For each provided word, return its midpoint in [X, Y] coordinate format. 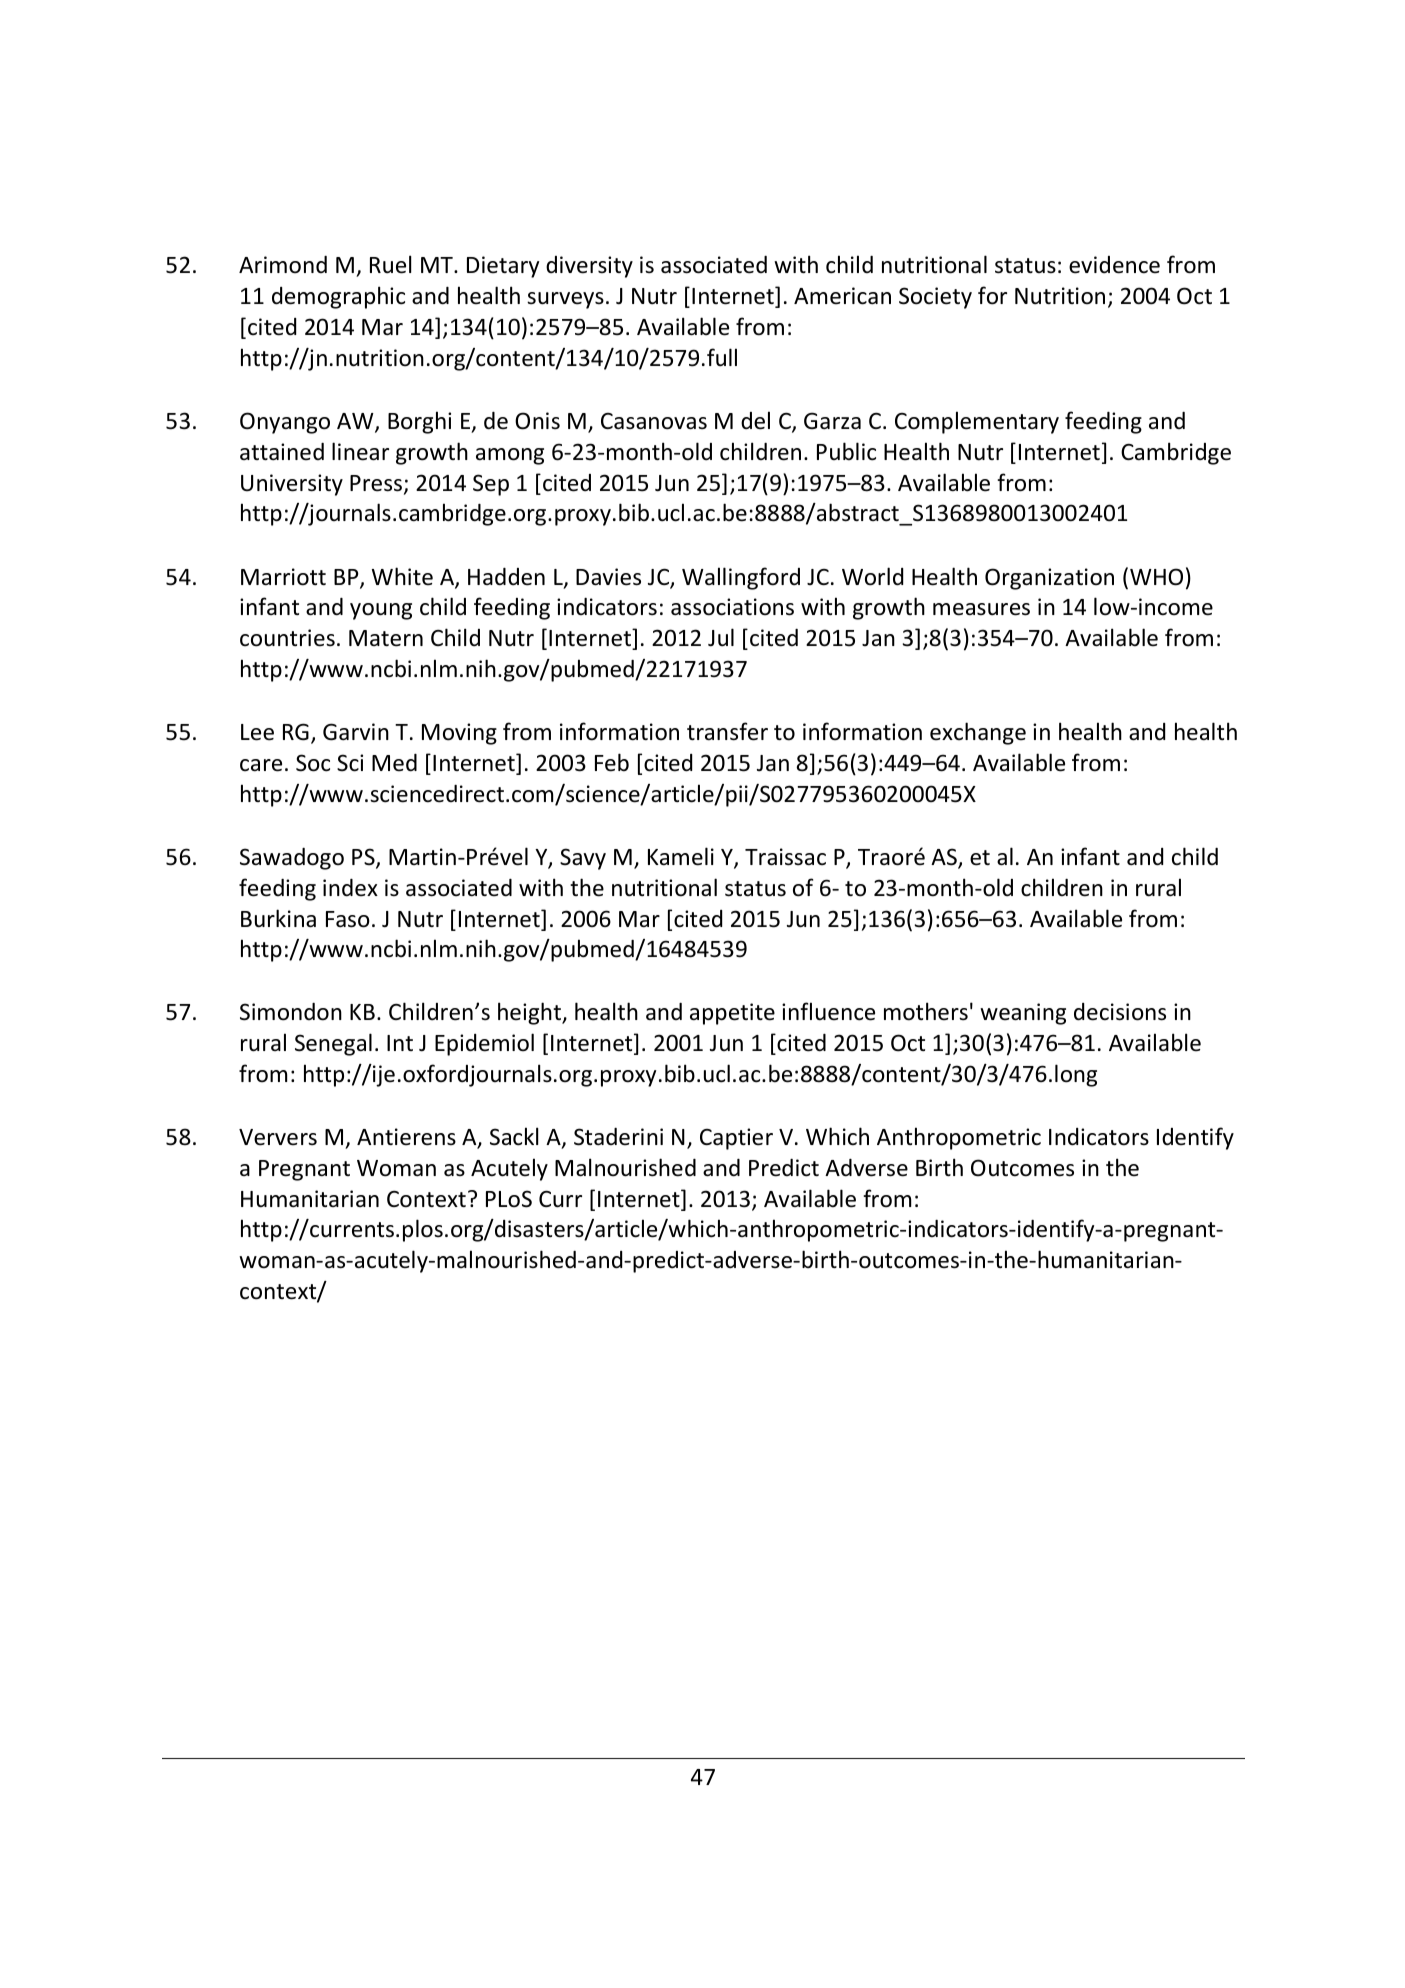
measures [981, 609]
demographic [338, 297]
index [350, 888]
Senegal [333, 1044]
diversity [589, 267]
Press [376, 483]
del [755, 420]
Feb [612, 762]
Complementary [977, 422]
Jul [721, 637]
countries [287, 638]
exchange [978, 733]
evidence [1114, 265]
